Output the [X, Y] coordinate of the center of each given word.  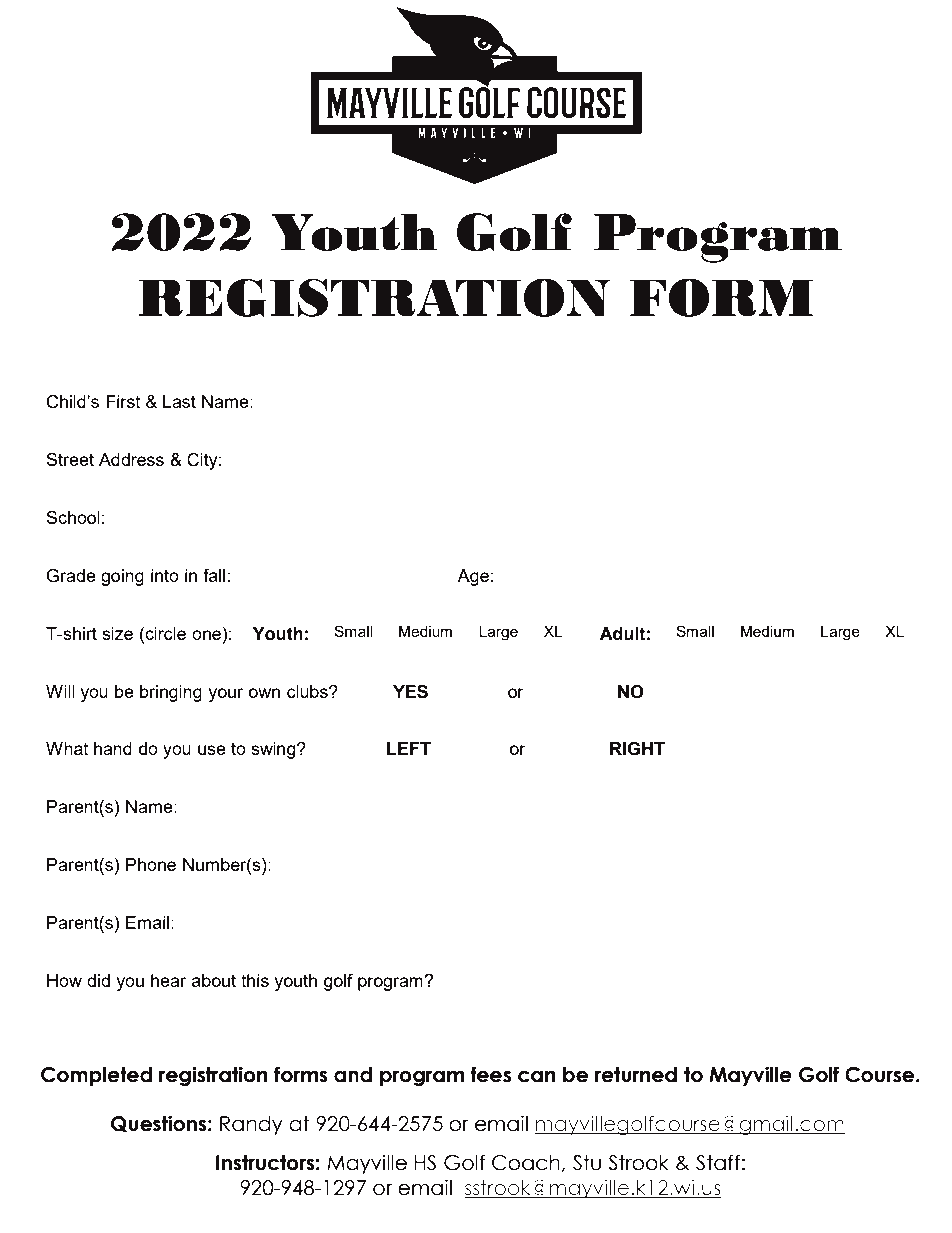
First [123, 401]
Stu [587, 1163]
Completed [96, 1076]
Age [473, 577]
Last [179, 401]
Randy [251, 1125]
